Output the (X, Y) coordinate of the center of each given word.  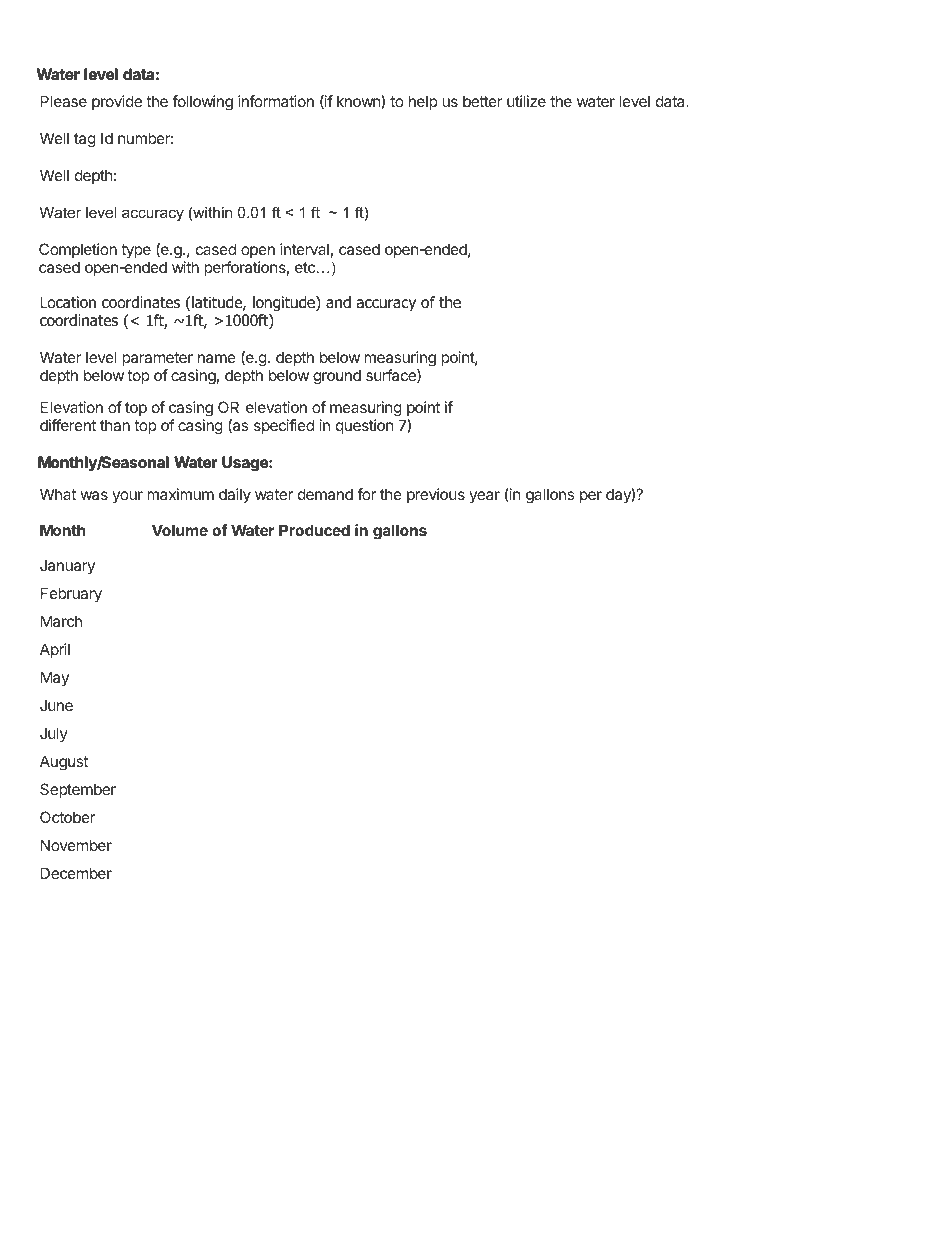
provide (117, 102)
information (276, 101)
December (76, 873)
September (78, 790)
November (76, 845)
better (483, 101)
